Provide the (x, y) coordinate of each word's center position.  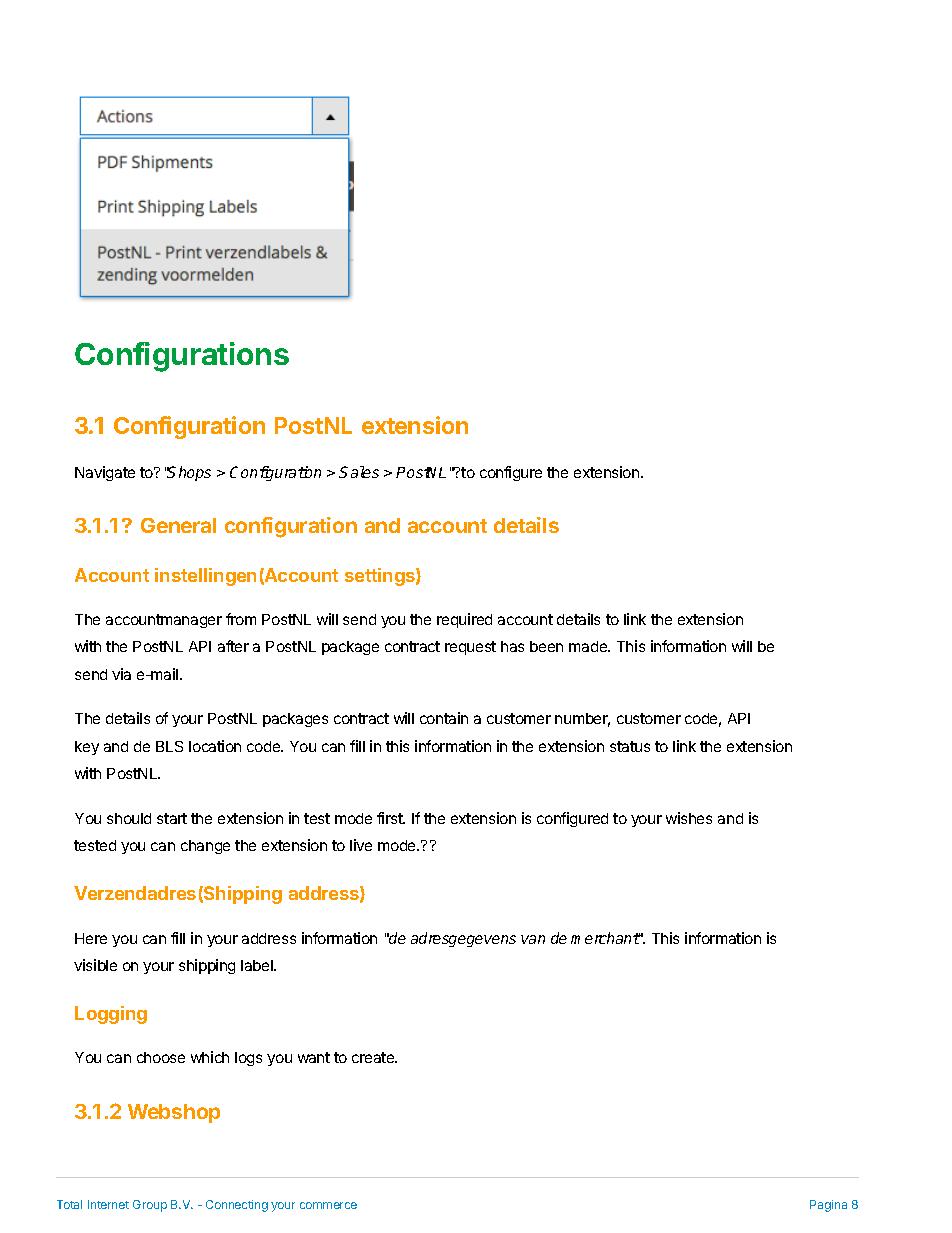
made (589, 646)
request (470, 648)
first (391, 818)
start (172, 818)
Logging (111, 1015)
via (121, 674)
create (374, 1057)
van (533, 939)
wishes (689, 818)
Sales (359, 472)
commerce (328, 1205)
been (546, 646)
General (178, 525)
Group (150, 1206)
